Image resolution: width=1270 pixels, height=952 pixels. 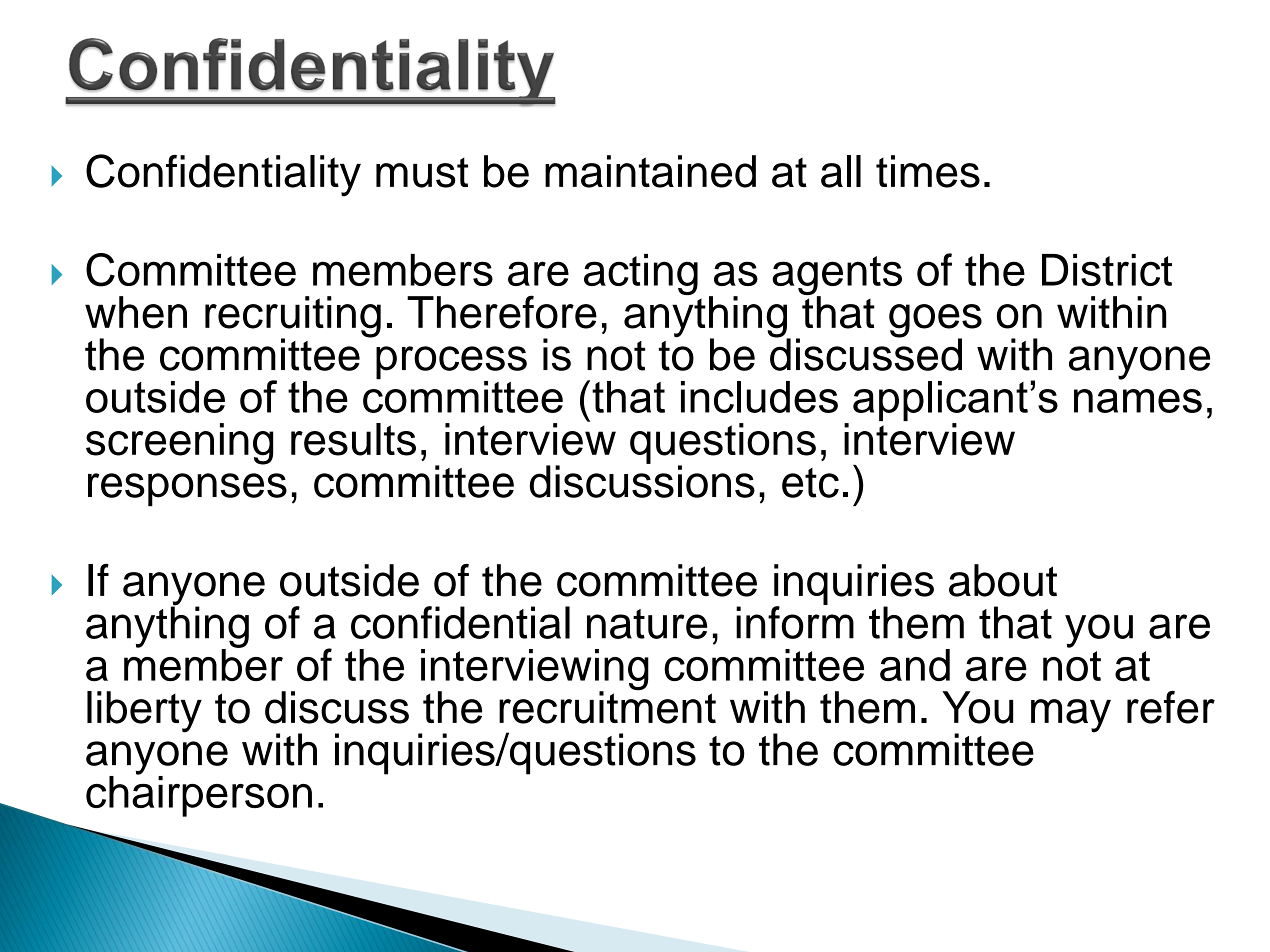 What do you see at coordinates (1138, 401) in the document?
I see `names` at bounding box center [1138, 401].
